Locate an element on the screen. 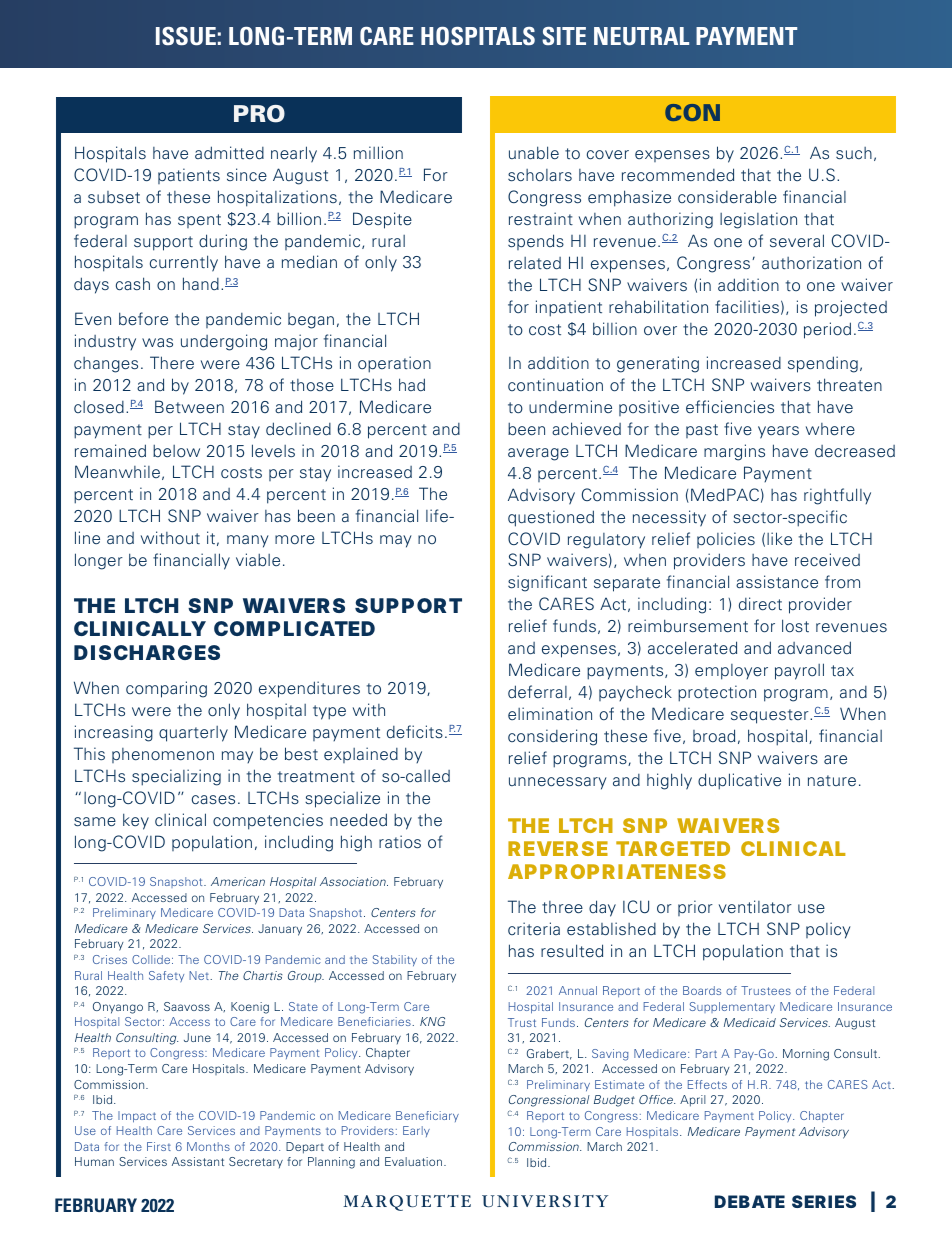 This screenshot has width=952, height=1233. SITE is located at coordinates (564, 36).
